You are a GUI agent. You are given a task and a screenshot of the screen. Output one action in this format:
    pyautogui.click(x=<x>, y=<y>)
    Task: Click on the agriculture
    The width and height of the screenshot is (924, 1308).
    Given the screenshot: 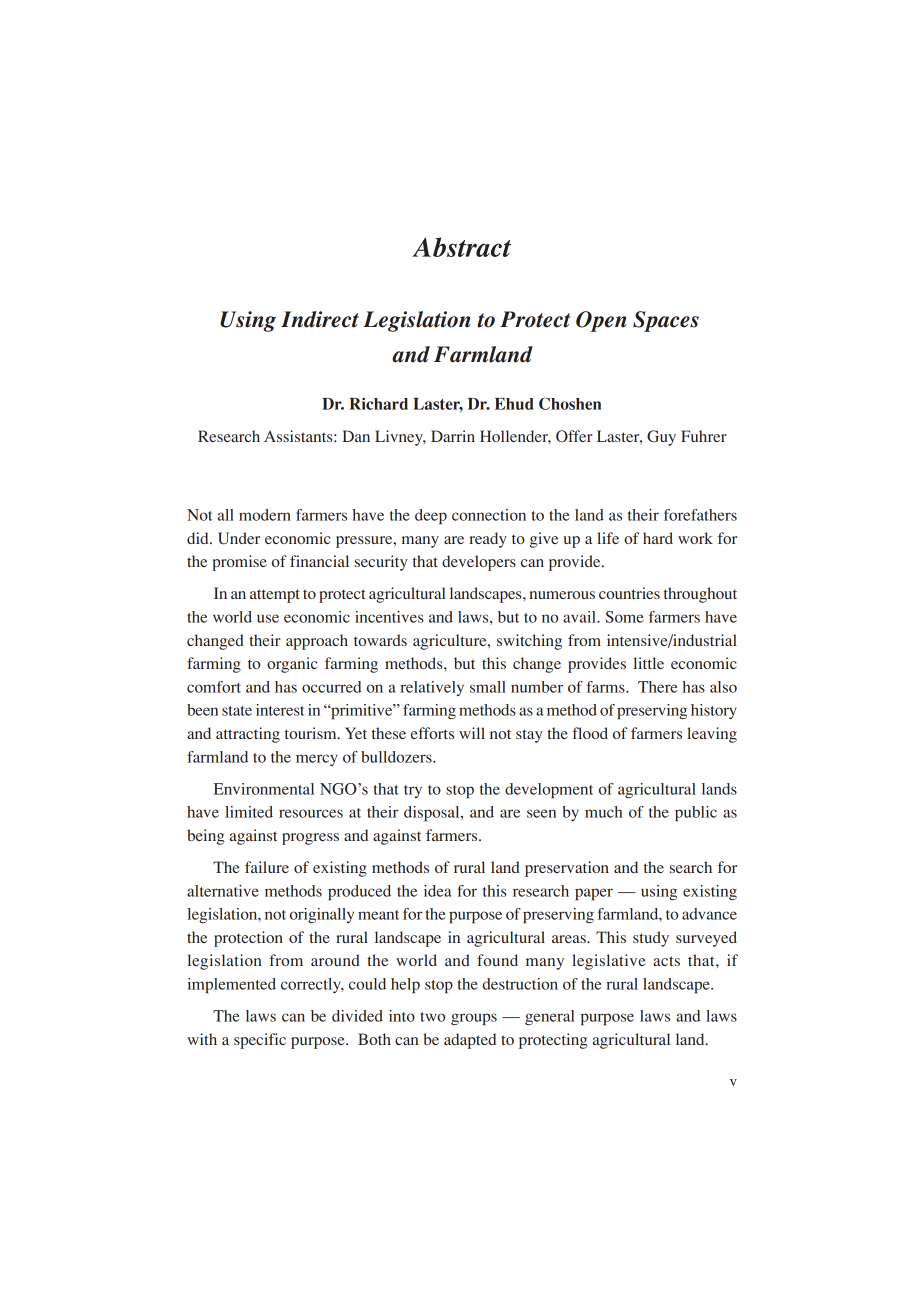 What is the action you would take?
    pyautogui.click(x=451, y=642)
